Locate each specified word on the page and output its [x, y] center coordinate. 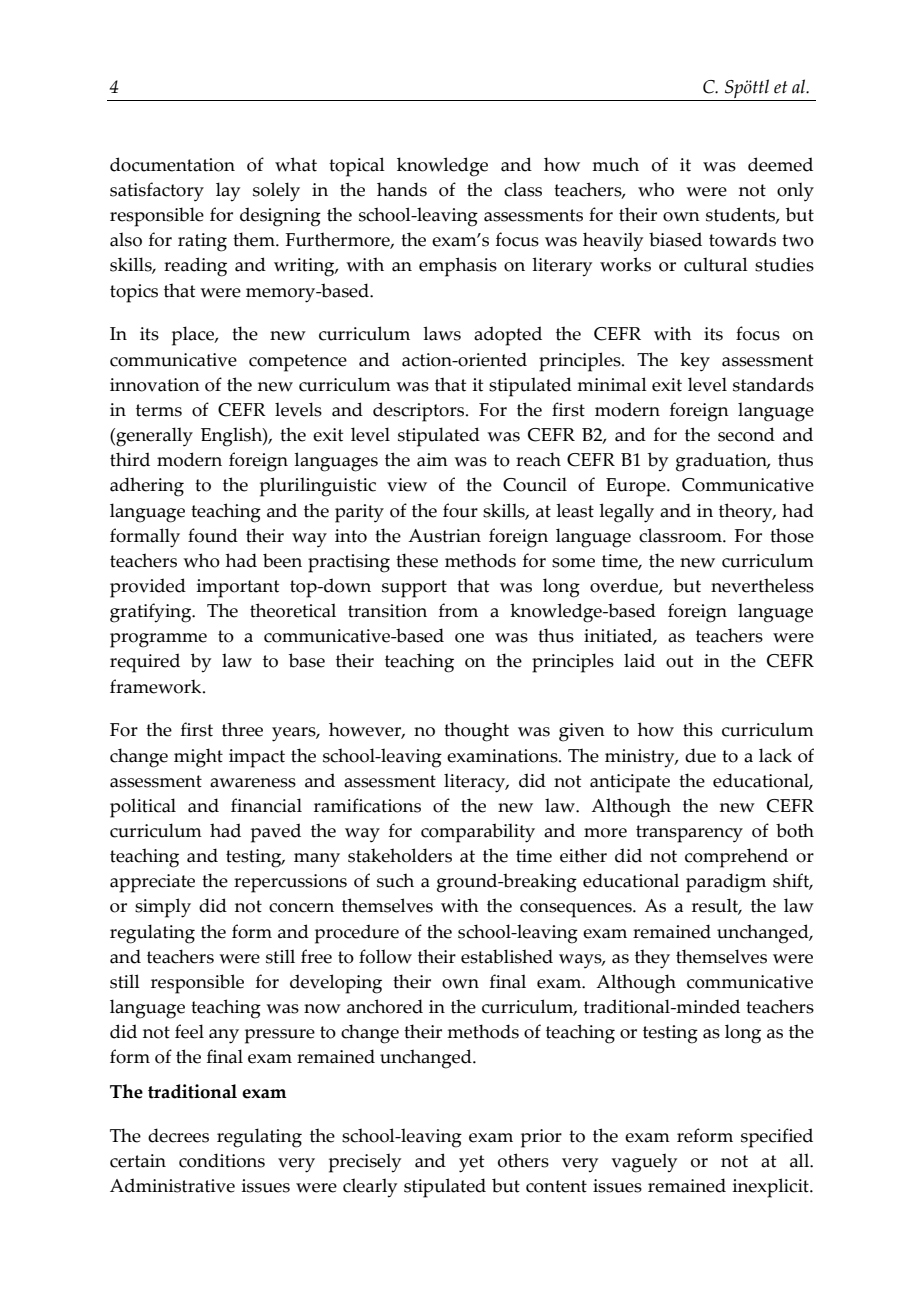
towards [742, 239]
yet [471, 1164]
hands [402, 189]
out [679, 661]
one [469, 638]
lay [228, 192]
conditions [222, 1160]
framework [157, 686]
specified [777, 1138]
